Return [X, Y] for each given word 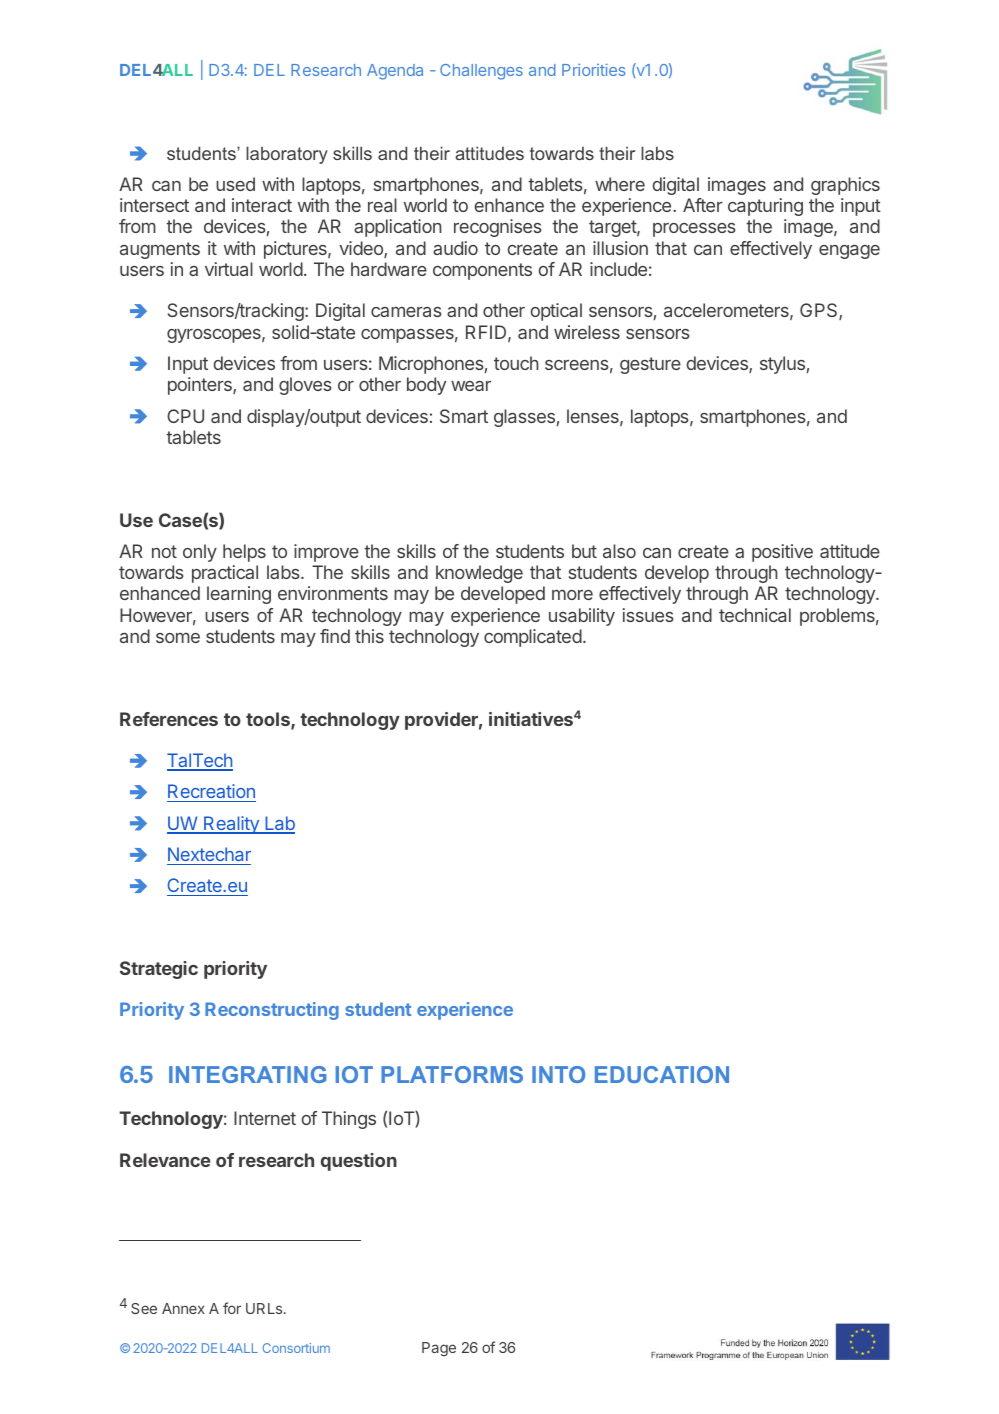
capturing [765, 207]
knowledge [479, 574]
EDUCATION [662, 1074]
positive [782, 553]
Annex [183, 1308]
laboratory [287, 155]
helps [244, 553]
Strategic [159, 970]
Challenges [481, 72]
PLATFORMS [452, 1074]
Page [439, 1349]
